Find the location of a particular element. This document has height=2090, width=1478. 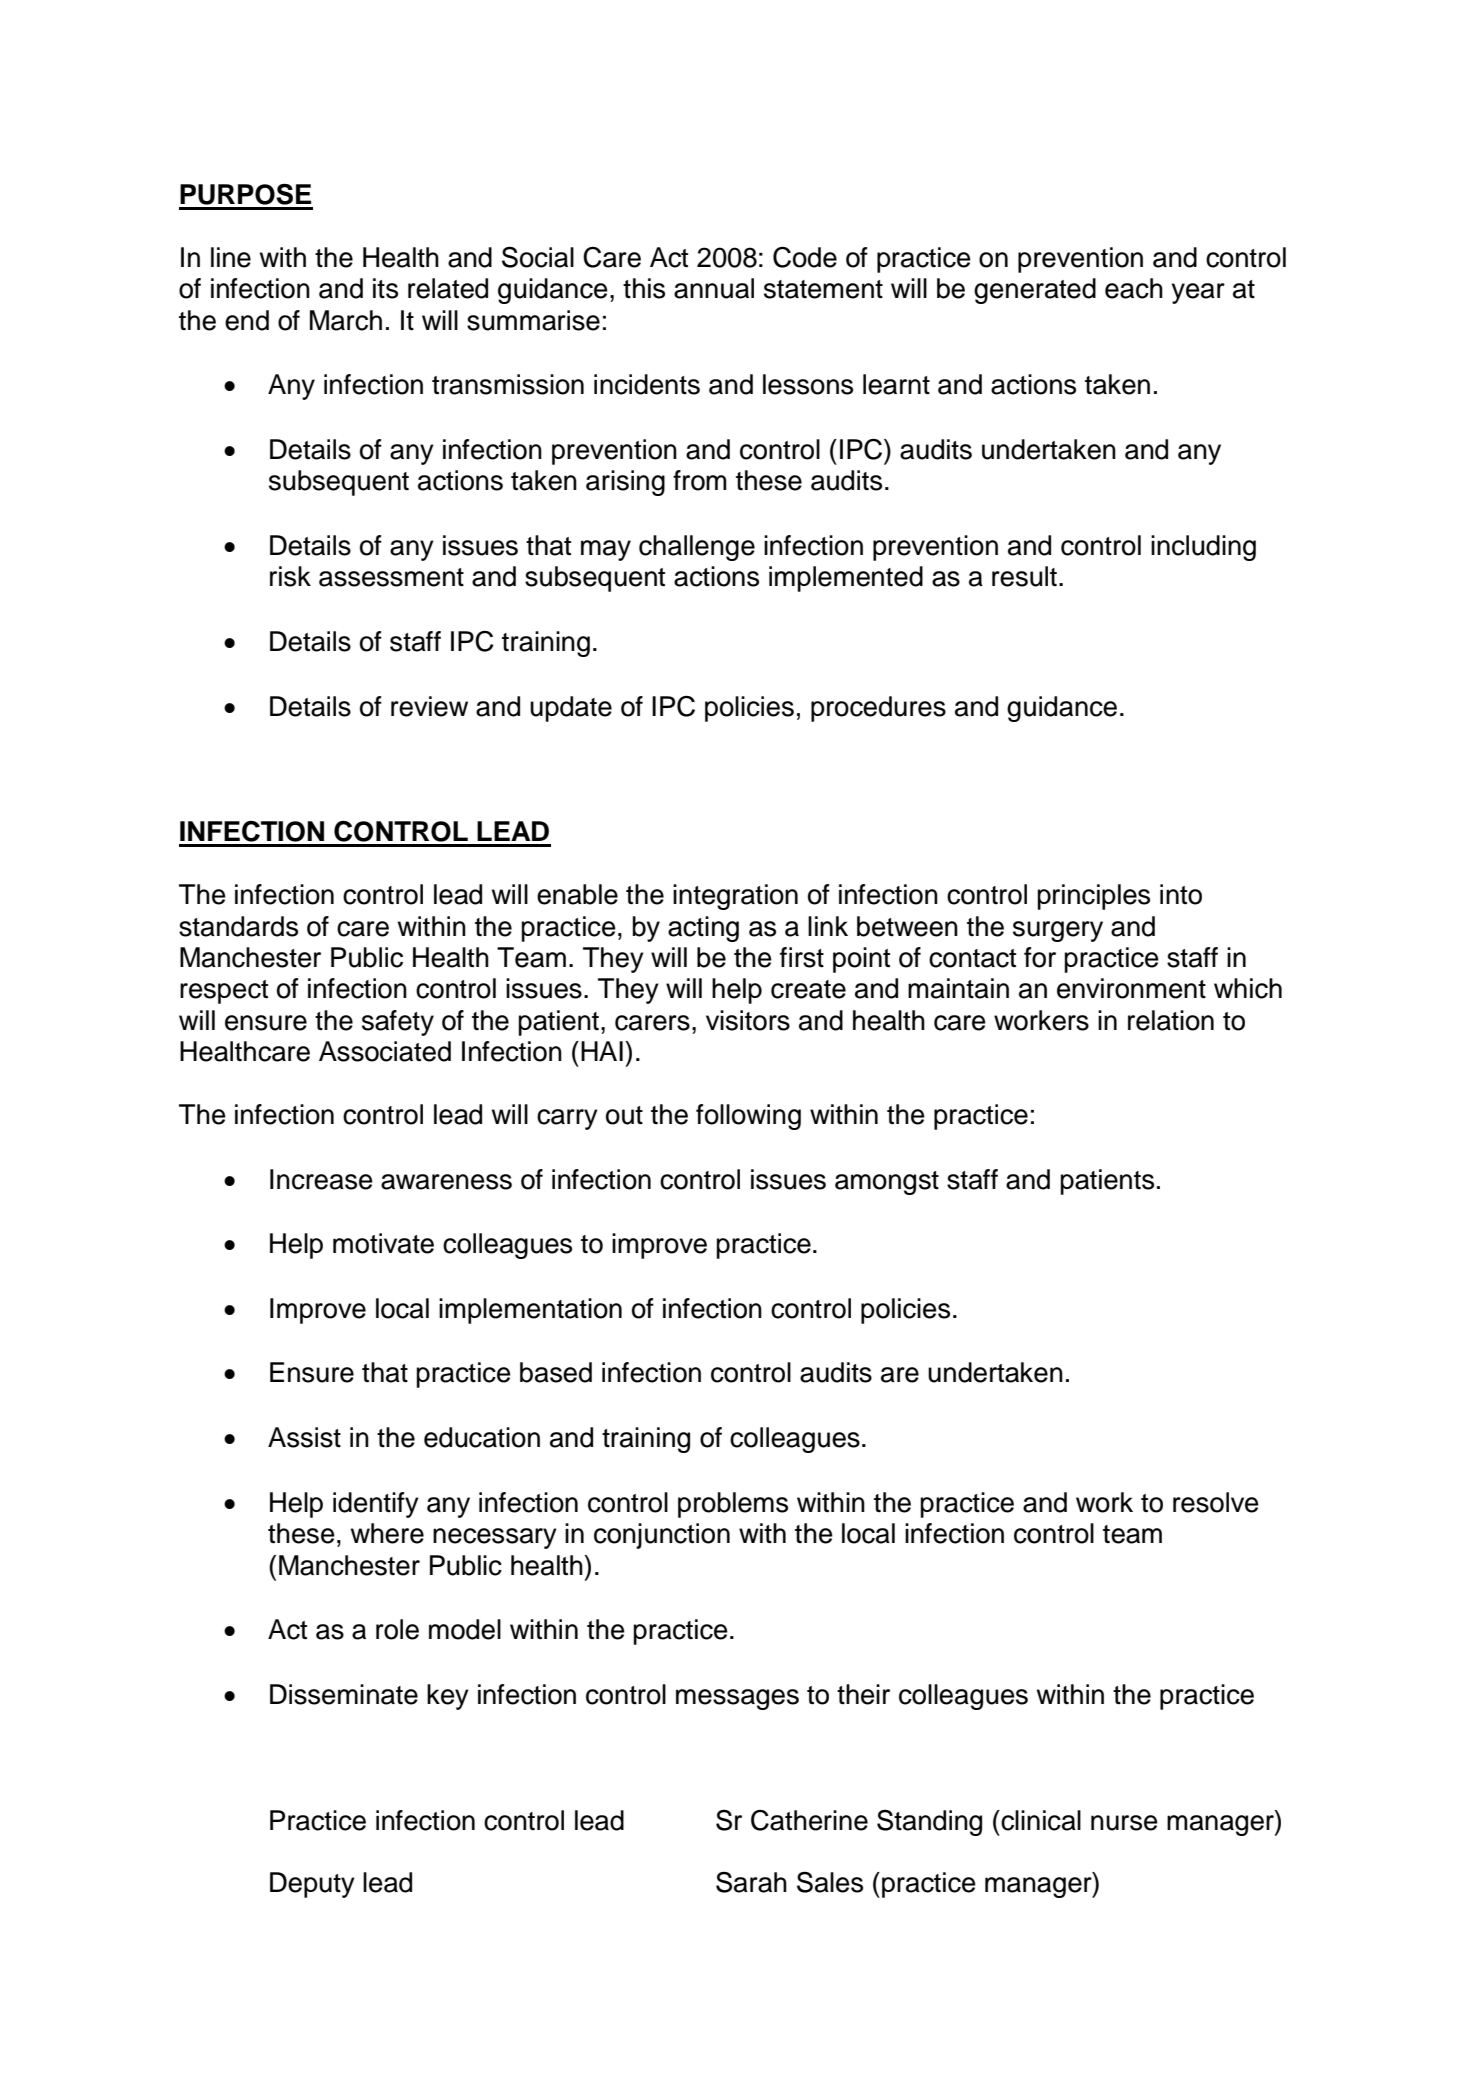

following is located at coordinates (748, 1117).
